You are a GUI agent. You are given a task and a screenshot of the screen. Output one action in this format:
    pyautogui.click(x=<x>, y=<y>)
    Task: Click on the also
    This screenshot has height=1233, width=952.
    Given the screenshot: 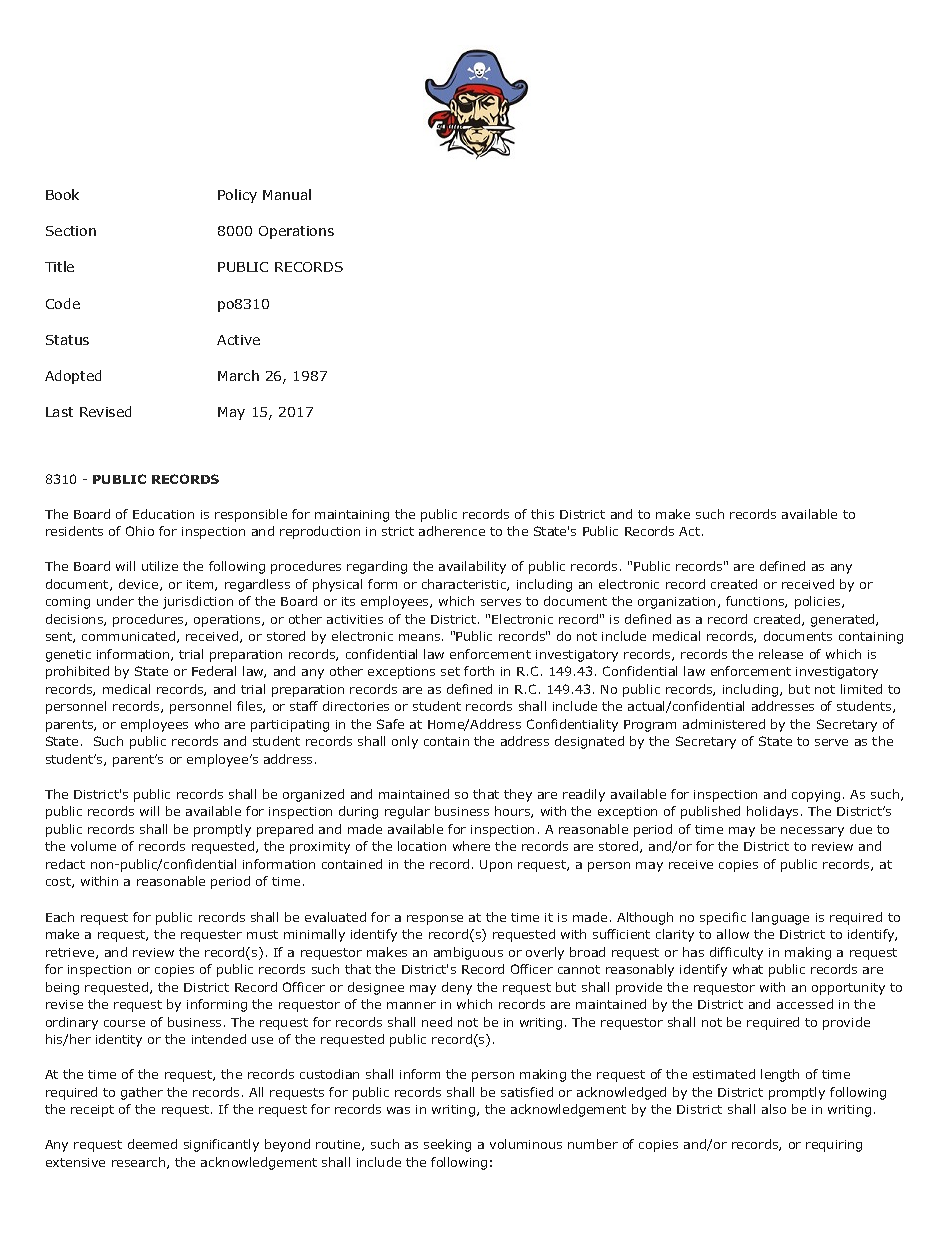 What is the action you would take?
    pyautogui.click(x=774, y=1109)
